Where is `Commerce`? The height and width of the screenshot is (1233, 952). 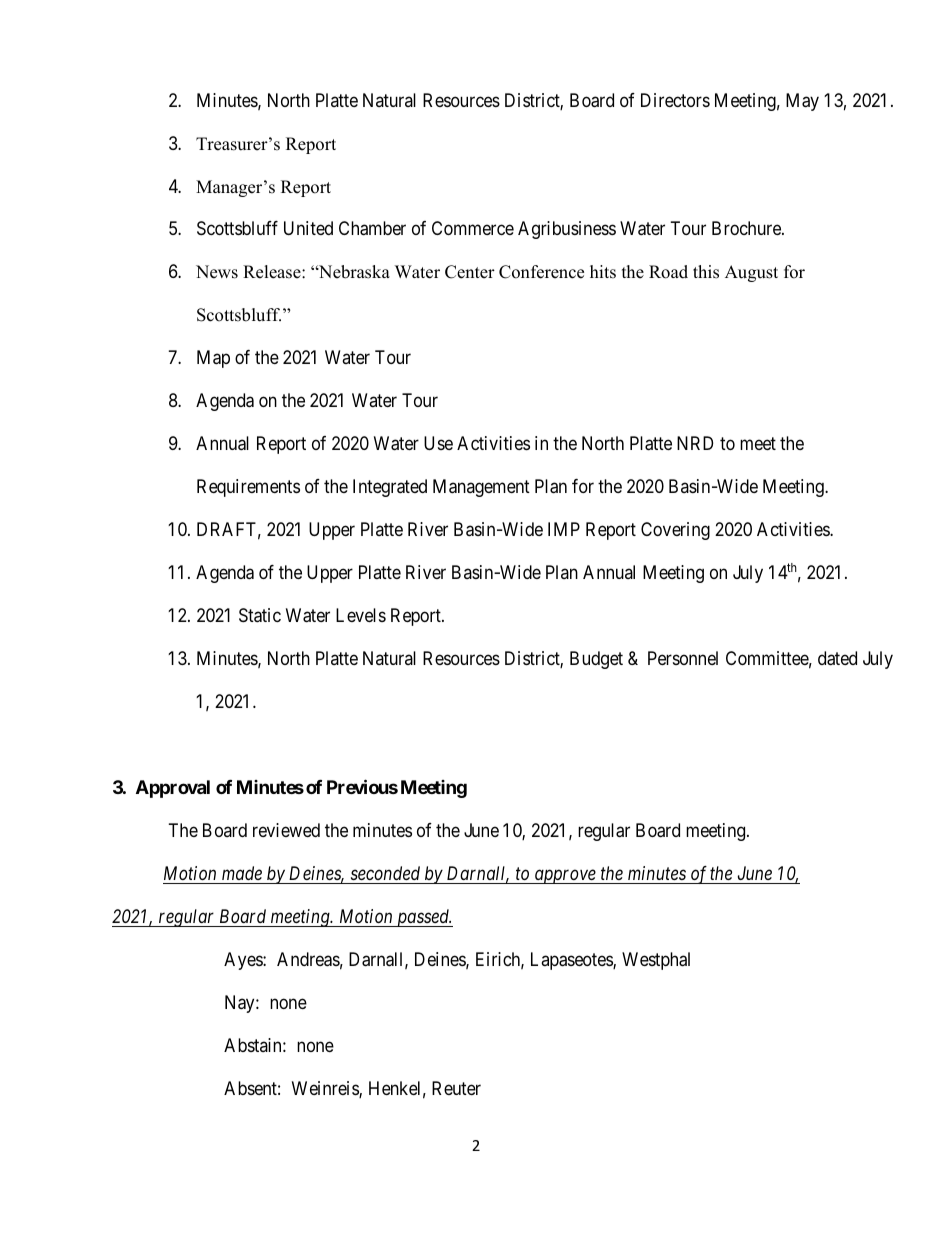
Commerce is located at coordinates (473, 228).
